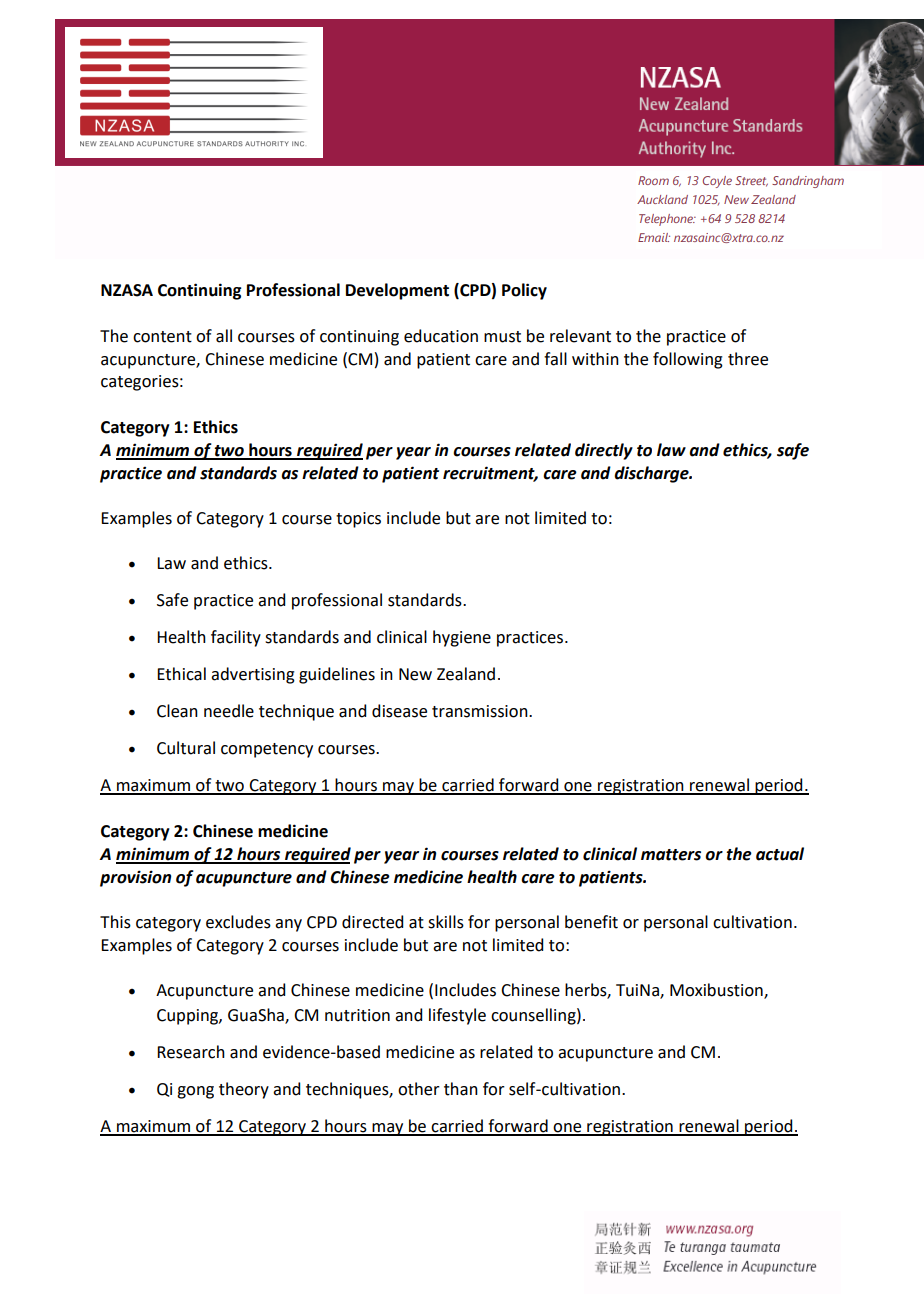 The width and height of the page is (924, 1308). Describe the element at coordinates (191, 1052) in the page. I see `Research` at that location.
